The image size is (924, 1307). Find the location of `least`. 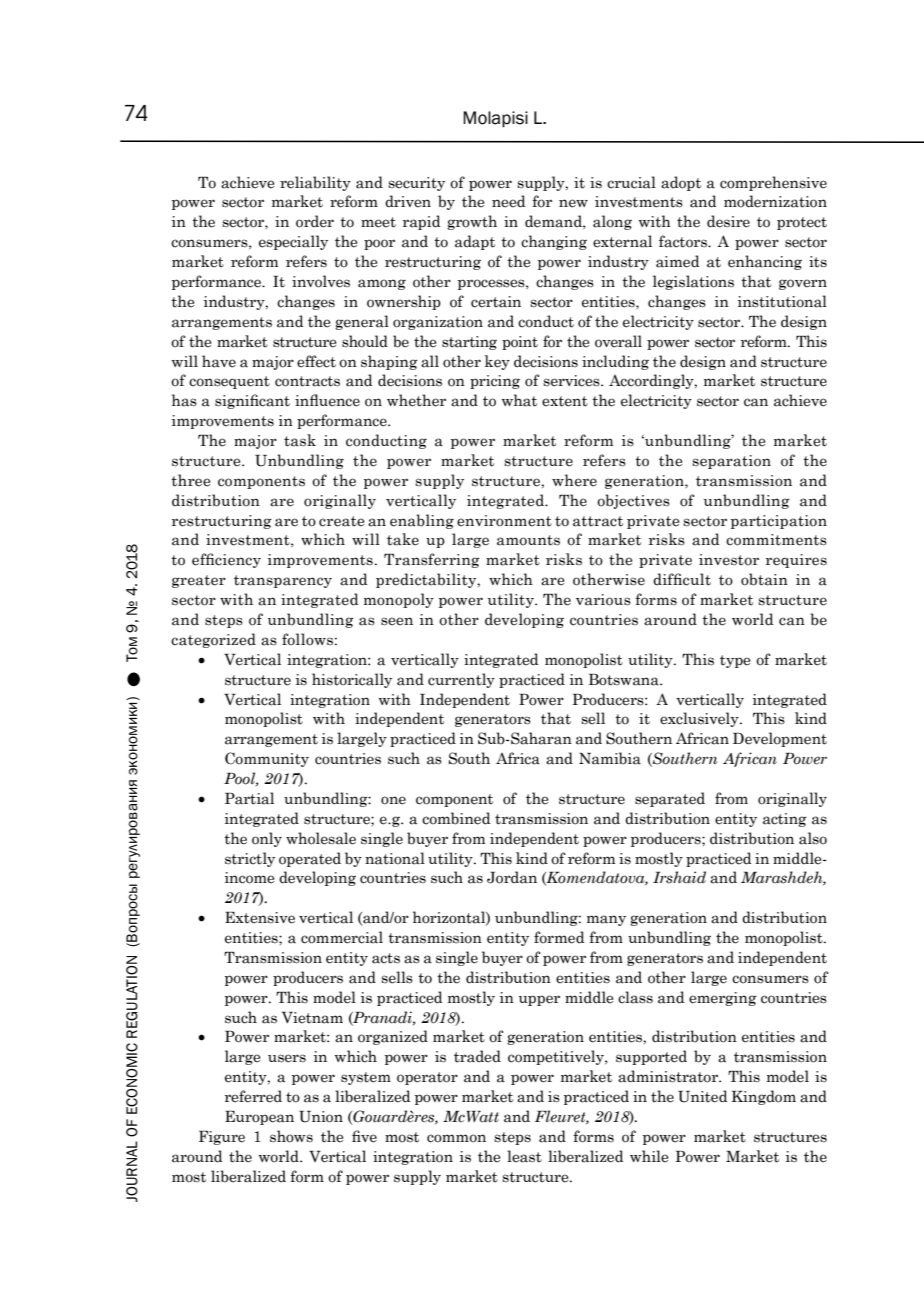

least is located at coordinates (524, 1156).
